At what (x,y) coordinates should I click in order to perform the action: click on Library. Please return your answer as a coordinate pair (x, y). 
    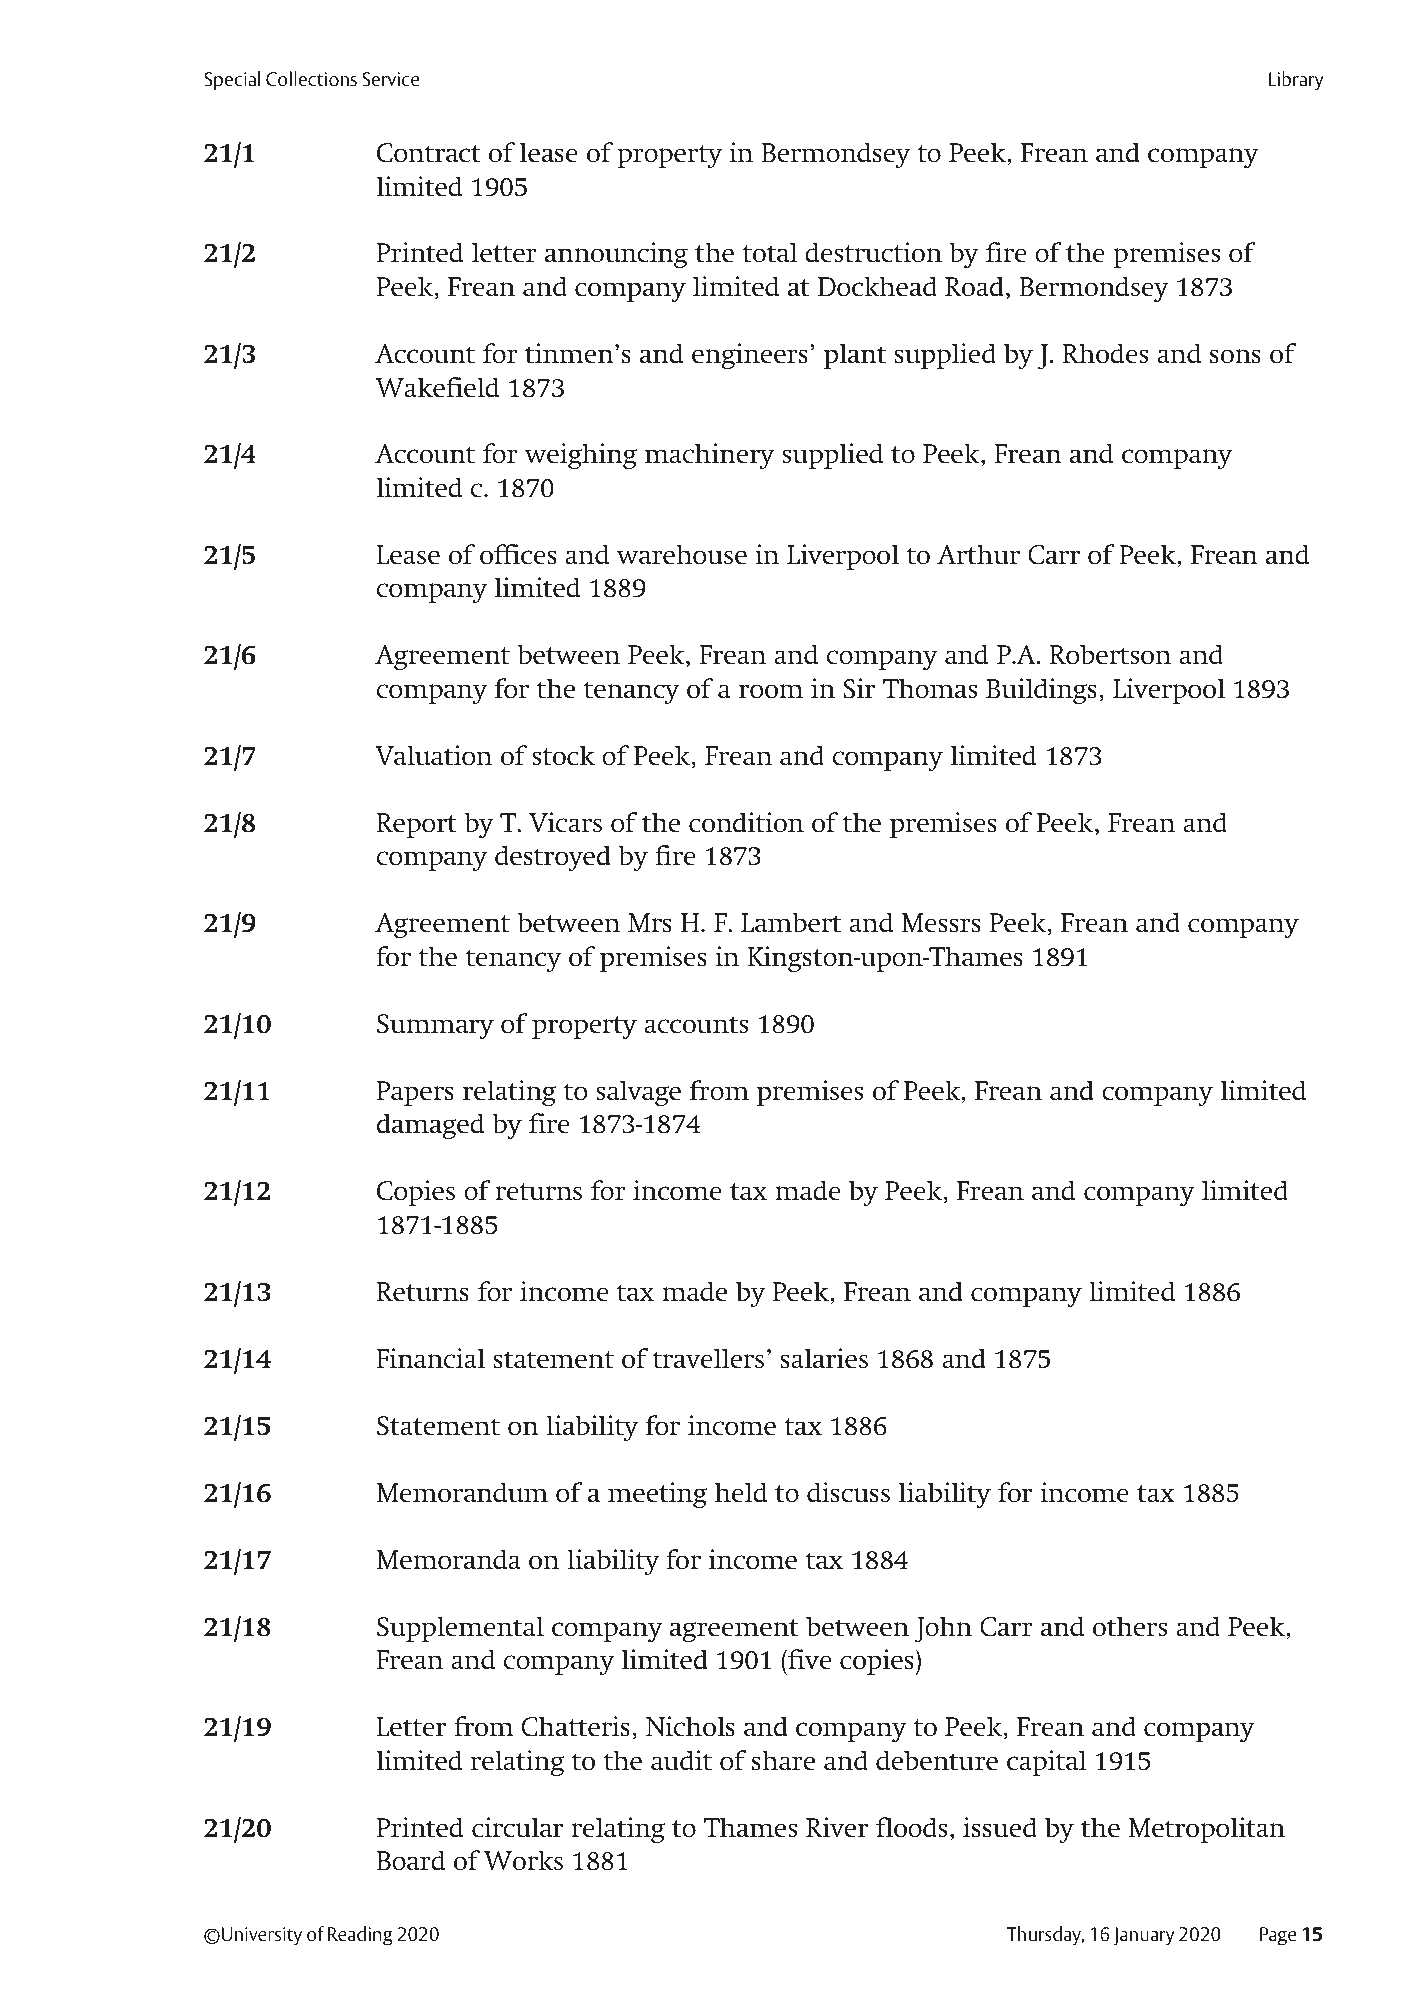
    Looking at the image, I should click on (1296, 81).
